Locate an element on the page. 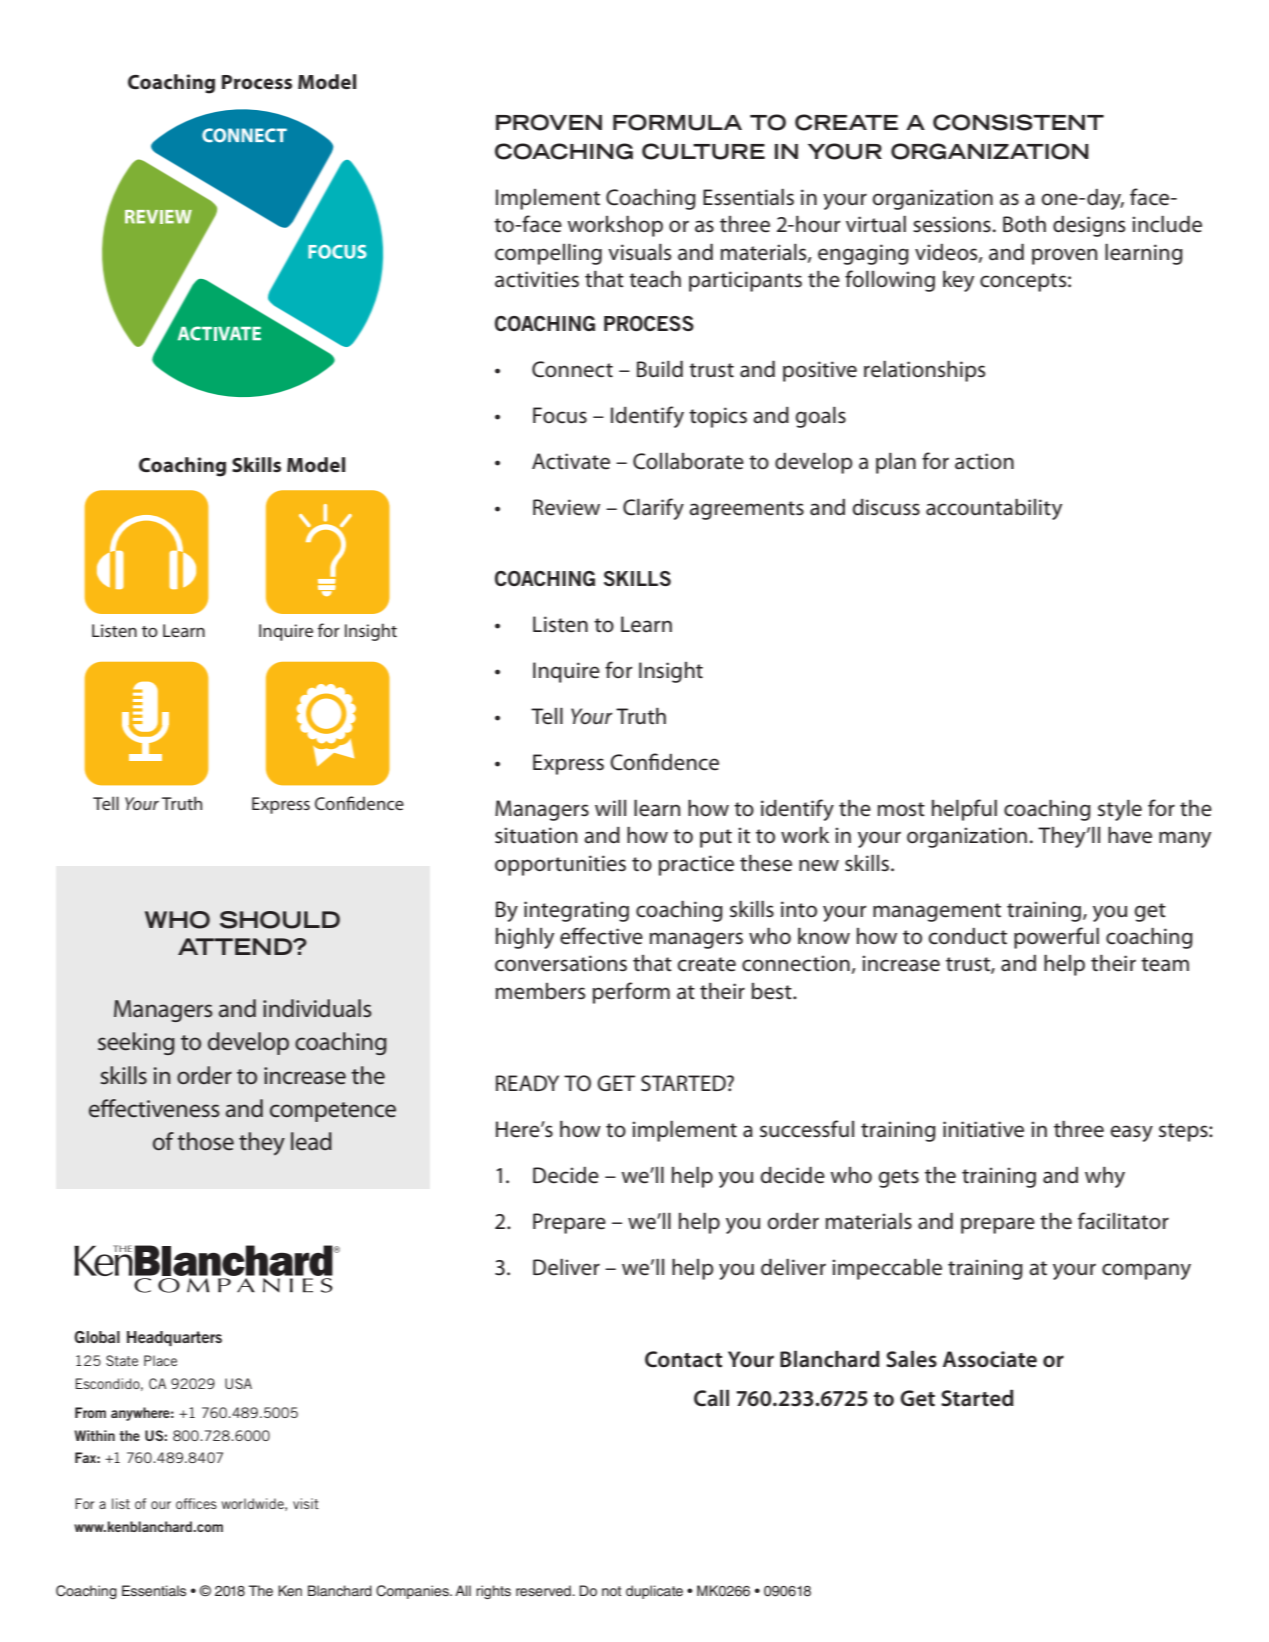 The width and height of the image is (1269, 1642). accountability is located at coordinates (994, 509).
